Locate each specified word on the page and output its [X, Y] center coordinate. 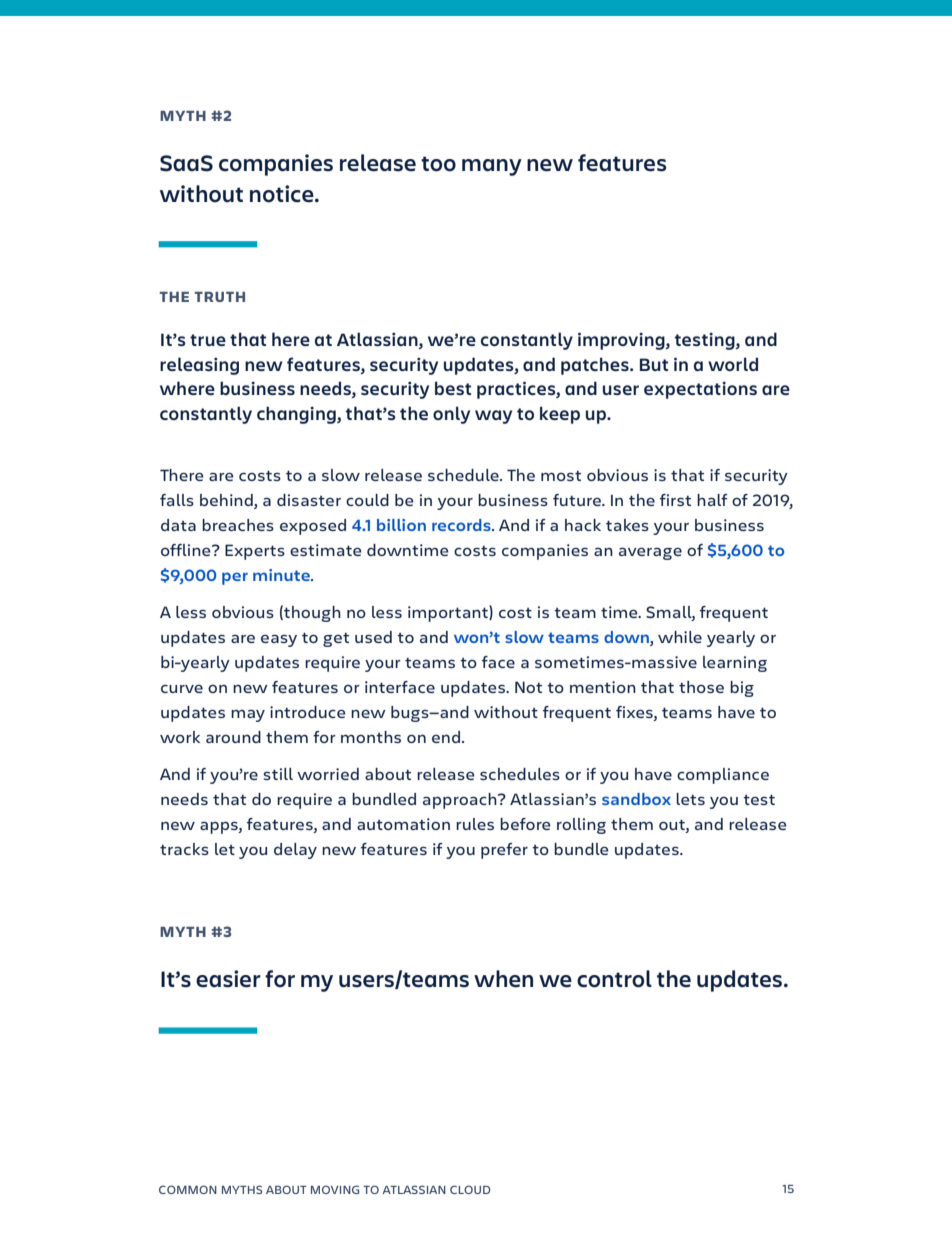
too [438, 164]
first [675, 500]
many [492, 167]
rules [475, 824]
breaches [238, 525]
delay [295, 851]
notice [283, 194]
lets [690, 799]
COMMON [188, 1189]
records [462, 525]
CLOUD [470, 1189]
